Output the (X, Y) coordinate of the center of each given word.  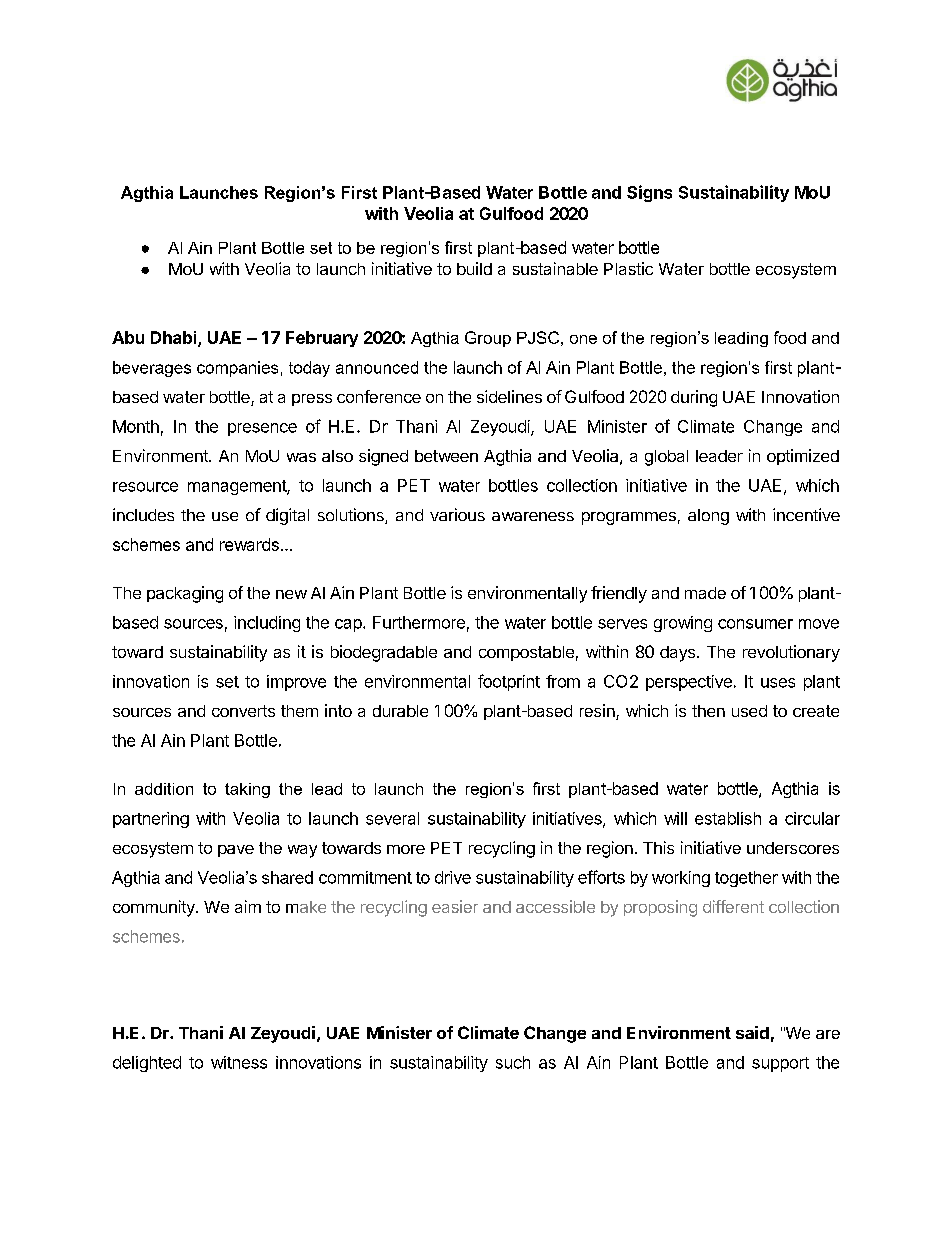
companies (237, 369)
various (457, 514)
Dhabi (175, 339)
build (474, 268)
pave (236, 851)
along (708, 517)
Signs (649, 193)
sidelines (509, 396)
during (694, 398)
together (746, 879)
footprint (509, 682)
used (749, 711)
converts (243, 711)
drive (453, 877)
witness (239, 1062)
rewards (249, 544)
